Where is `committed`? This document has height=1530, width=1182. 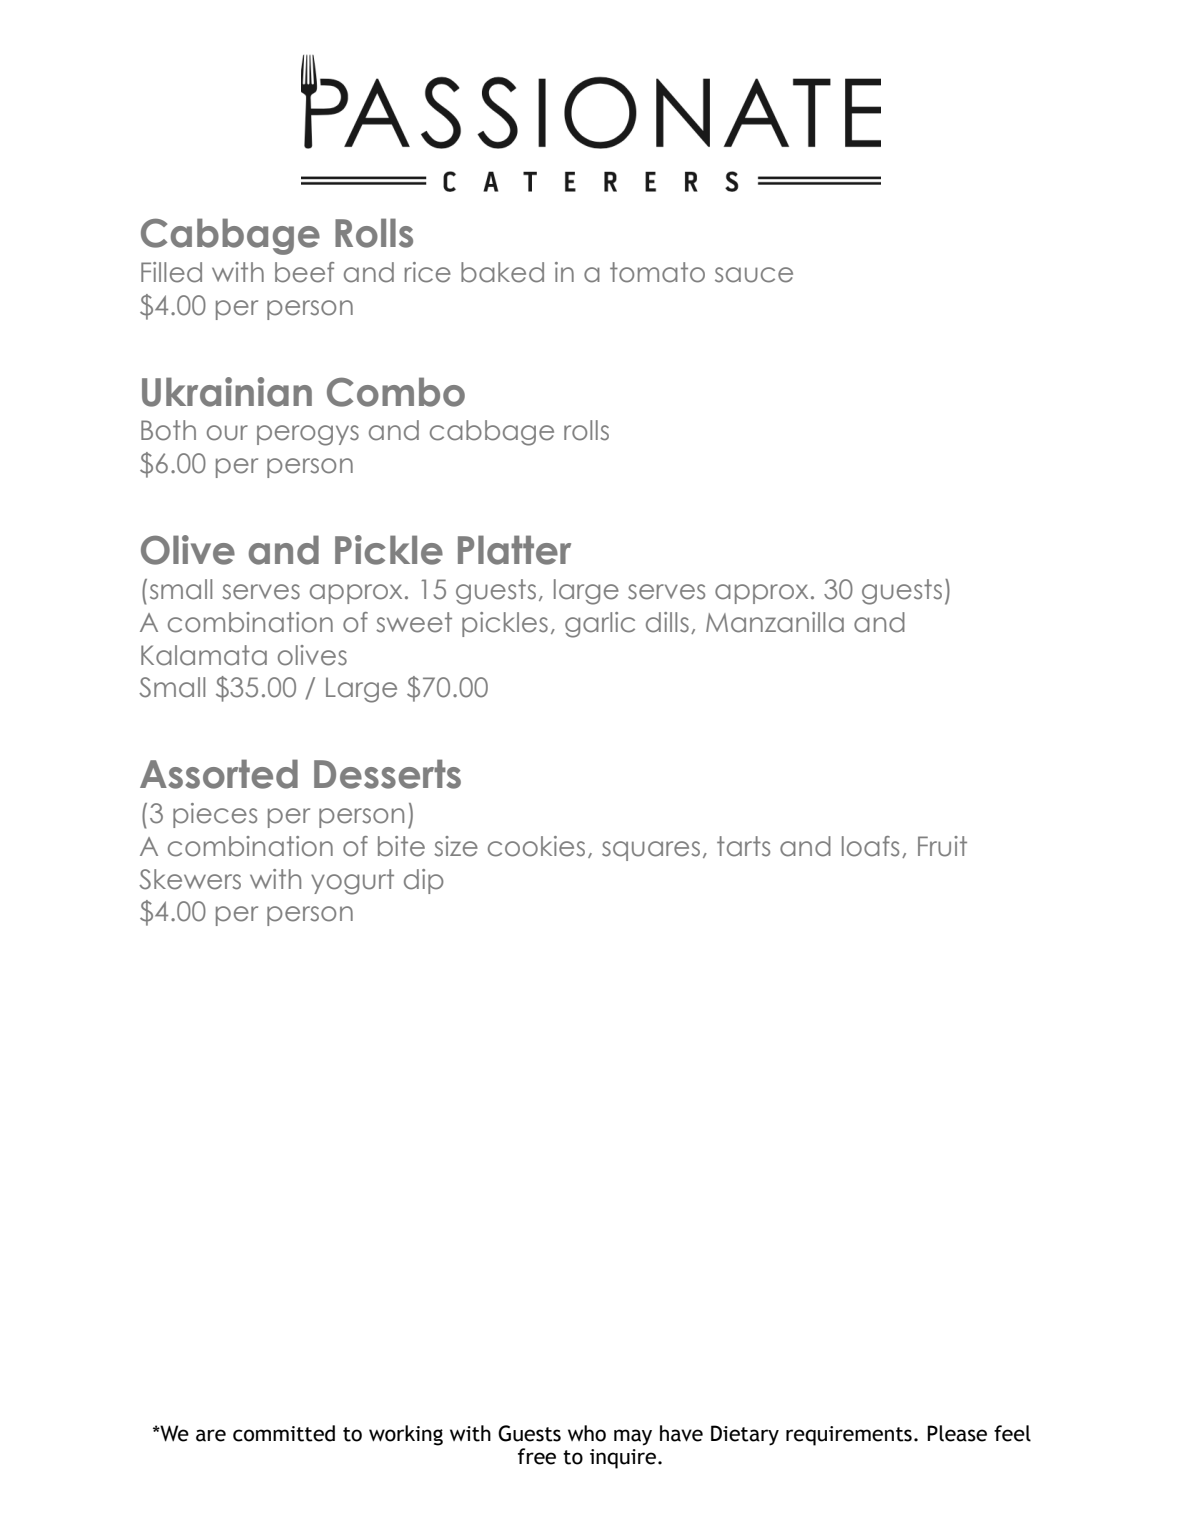 committed is located at coordinates (284, 1433).
